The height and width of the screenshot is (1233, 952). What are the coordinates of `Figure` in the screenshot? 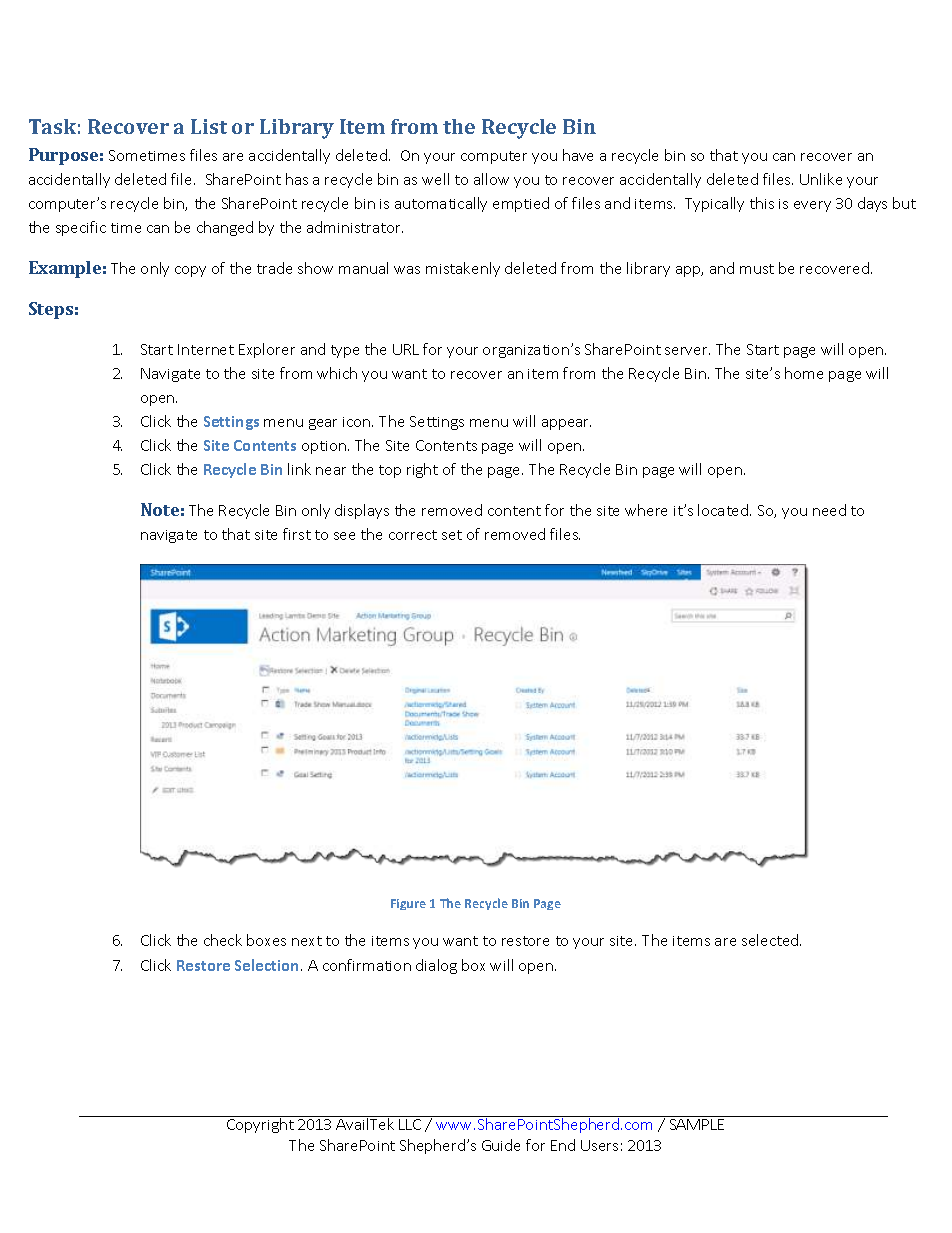 It's located at (408, 904).
